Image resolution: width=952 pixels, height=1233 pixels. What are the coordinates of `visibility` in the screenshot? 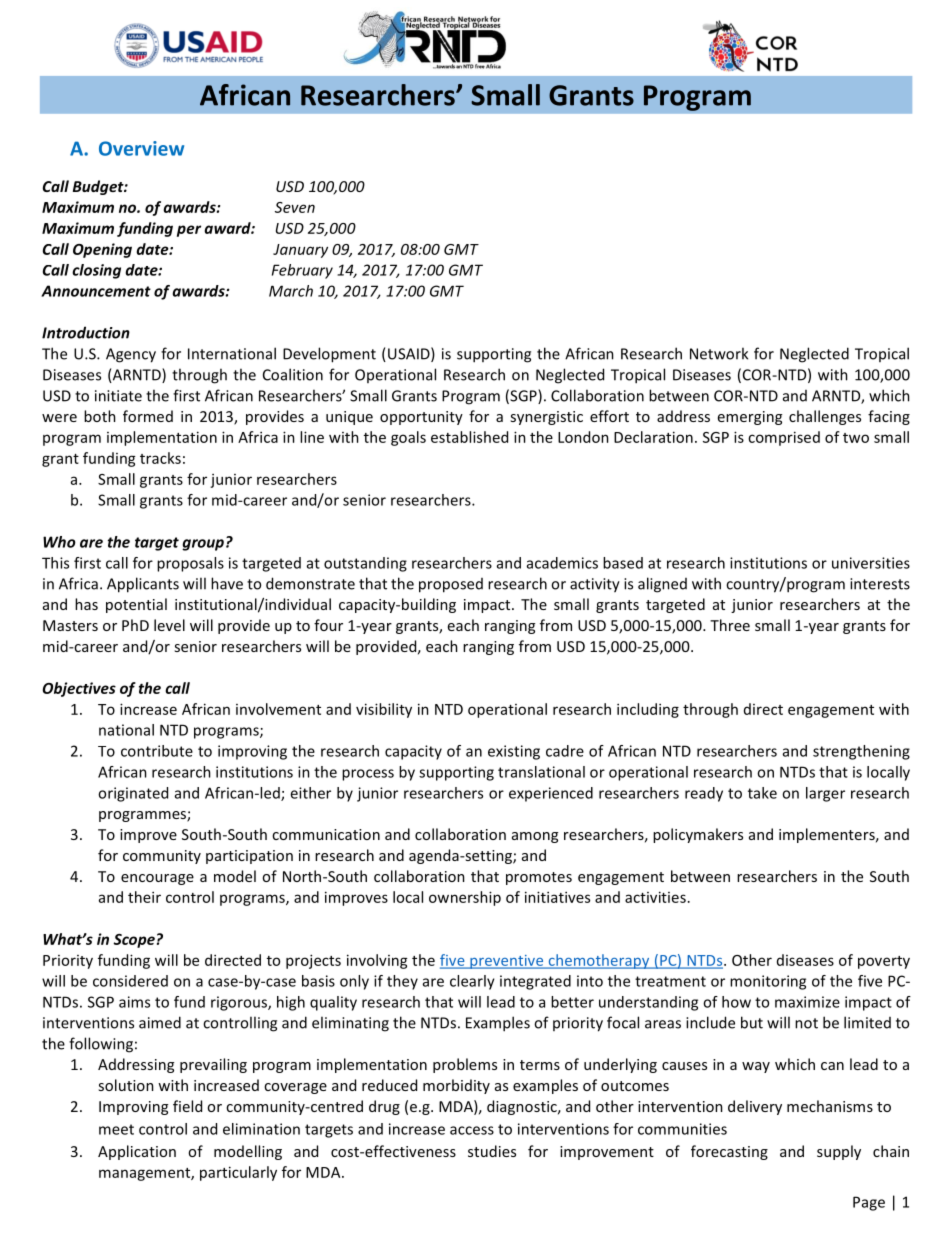 It's located at (384, 710).
